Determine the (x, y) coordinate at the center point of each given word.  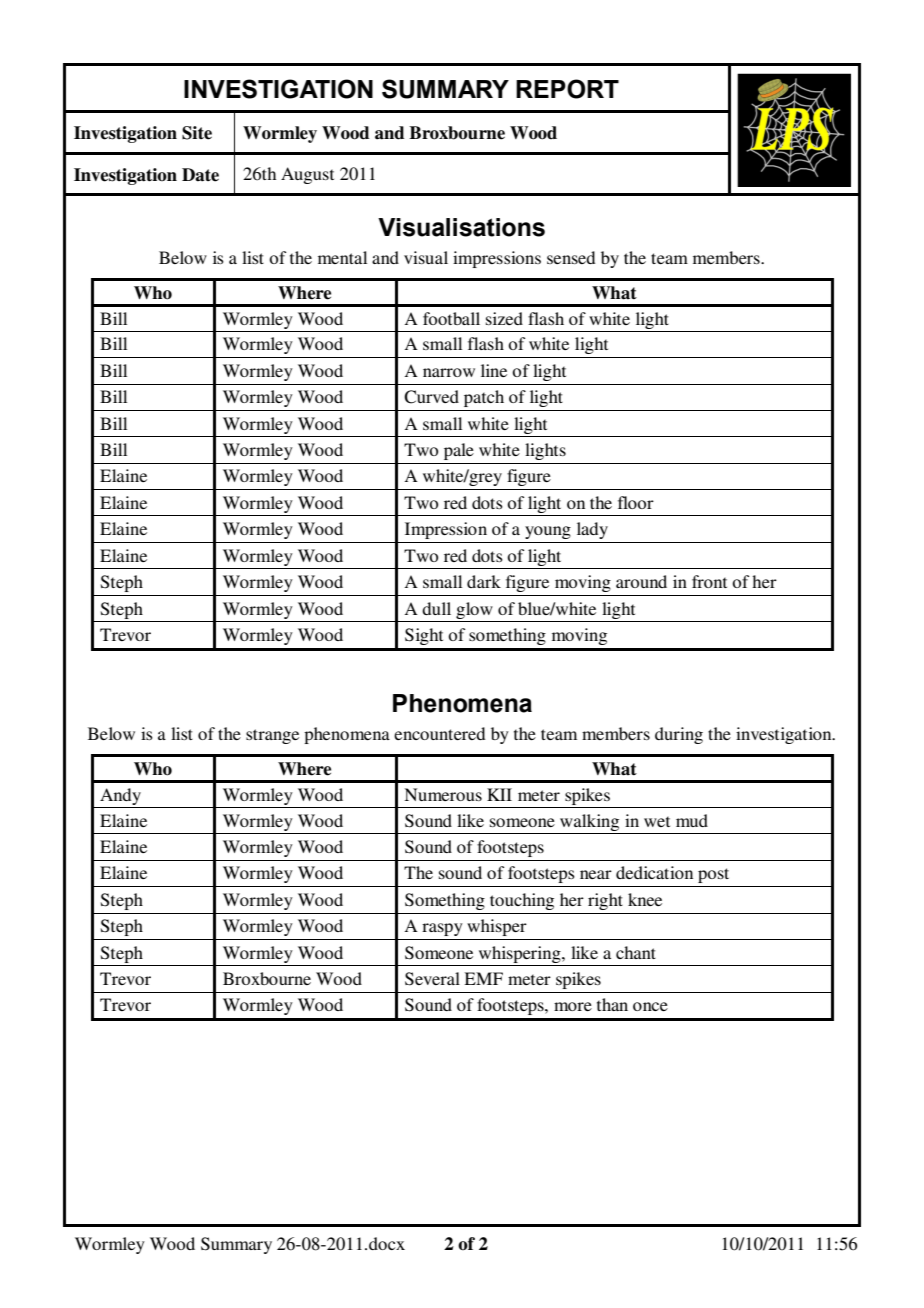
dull (436, 608)
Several (432, 979)
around (641, 581)
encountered (439, 733)
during (679, 735)
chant (636, 952)
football (451, 318)
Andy (121, 798)
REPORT (567, 89)
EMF (483, 978)
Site (197, 133)
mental (342, 257)
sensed (571, 257)
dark (484, 581)
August (307, 175)
